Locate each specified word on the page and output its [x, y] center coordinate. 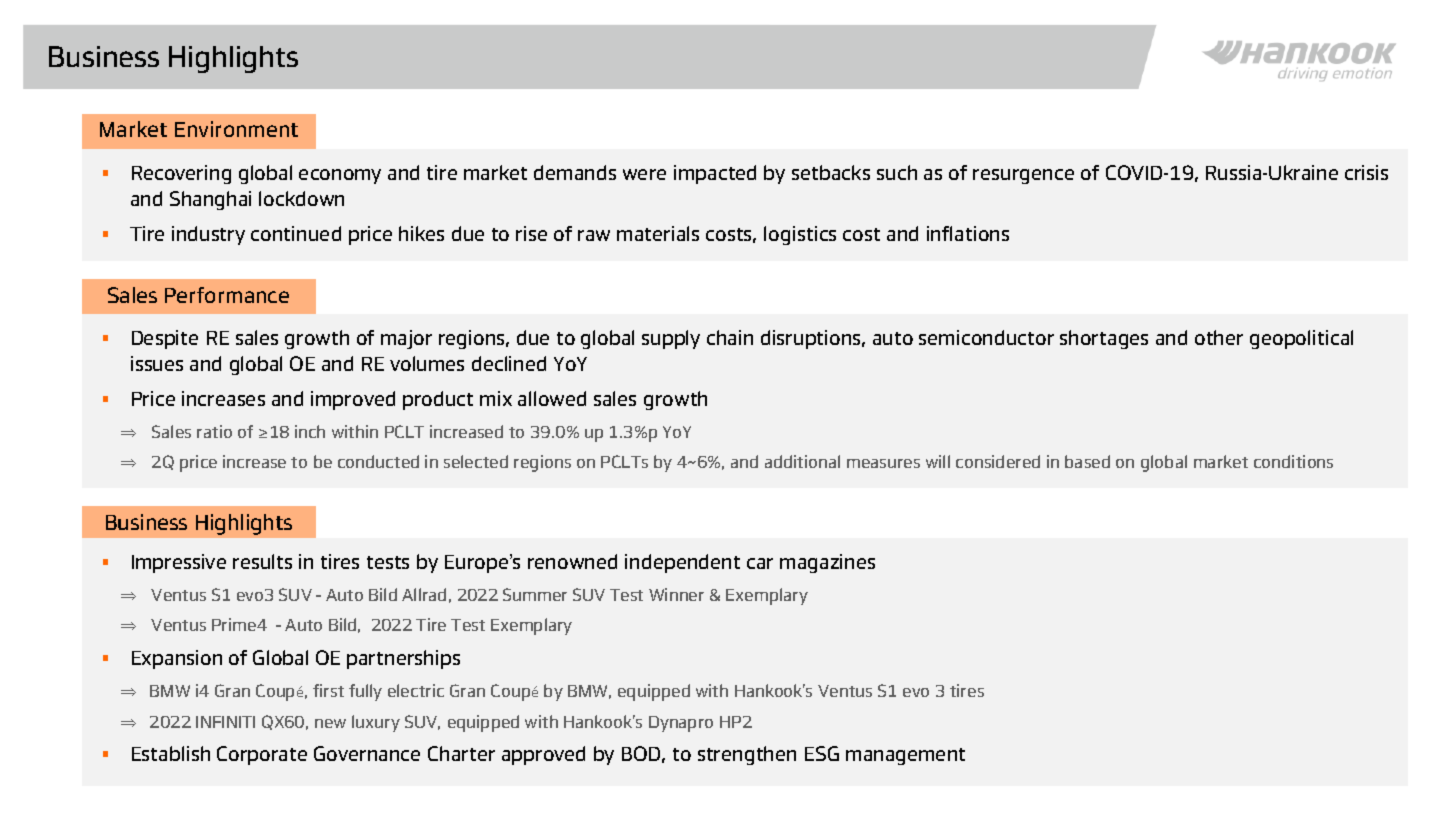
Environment [236, 129]
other [1219, 337]
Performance [227, 295]
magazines [827, 563]
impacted [715, 174]
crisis [1366, 172]
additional [802, 461]
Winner [676, 594]
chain [730, 337]
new [330, 723]
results [262, 561]
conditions [1293, 461]
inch [310, 431]
